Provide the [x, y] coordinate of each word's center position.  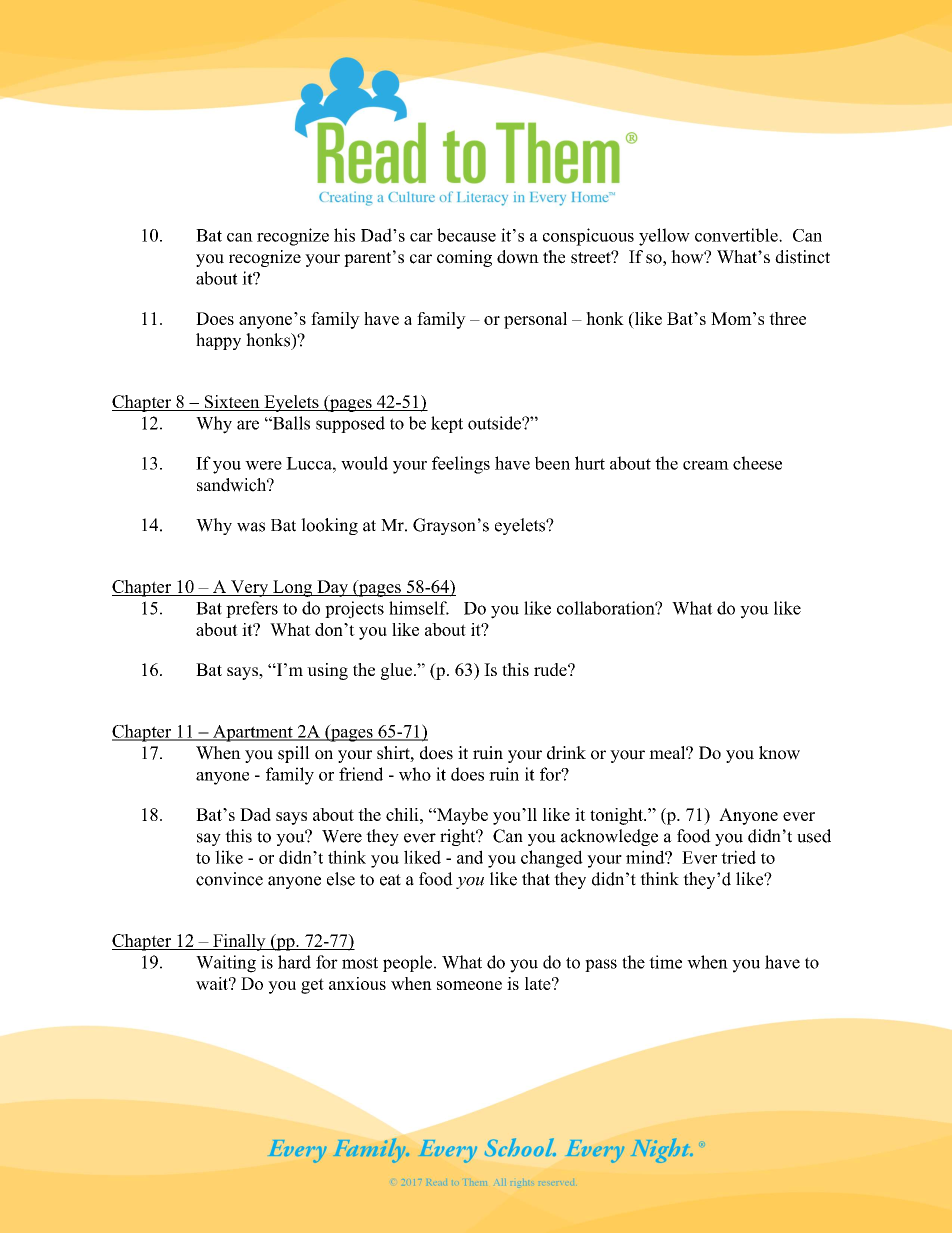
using [327, 671]
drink [566, 753]
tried [738, 857]
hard [294, 962]
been [552, 463]
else [341, 879]
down [518, 257]
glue [396, 671]
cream [706, 465]
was [251, 527]
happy [218, 341]
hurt [590, 463]
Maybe [461, 816]
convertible [737, 235]
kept [447, 424]
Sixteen [232, 403]
